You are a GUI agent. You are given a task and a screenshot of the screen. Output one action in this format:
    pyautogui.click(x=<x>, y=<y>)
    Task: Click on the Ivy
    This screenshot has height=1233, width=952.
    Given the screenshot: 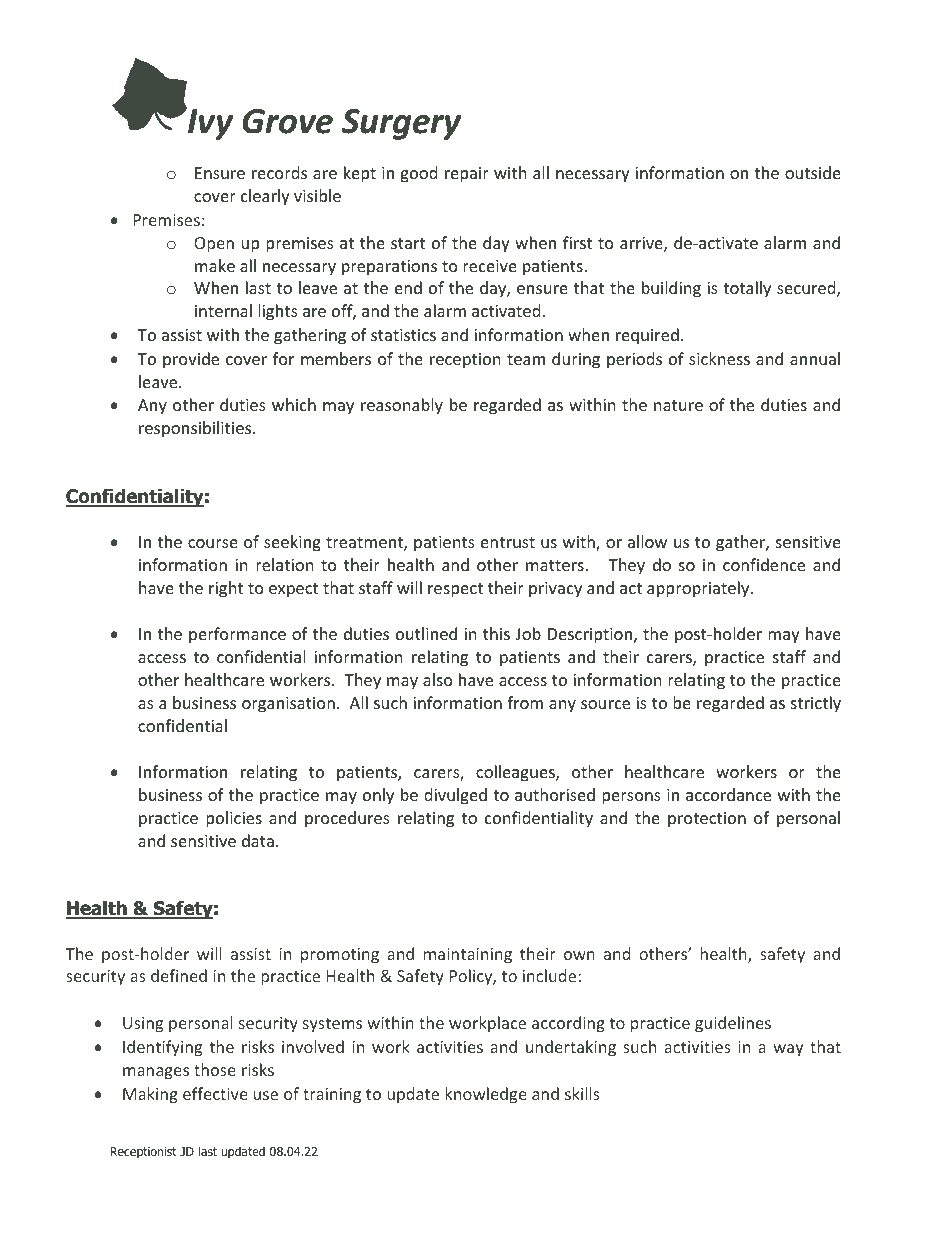 What is the action you would take?
    pyautogui.click(x=209, y=124)
